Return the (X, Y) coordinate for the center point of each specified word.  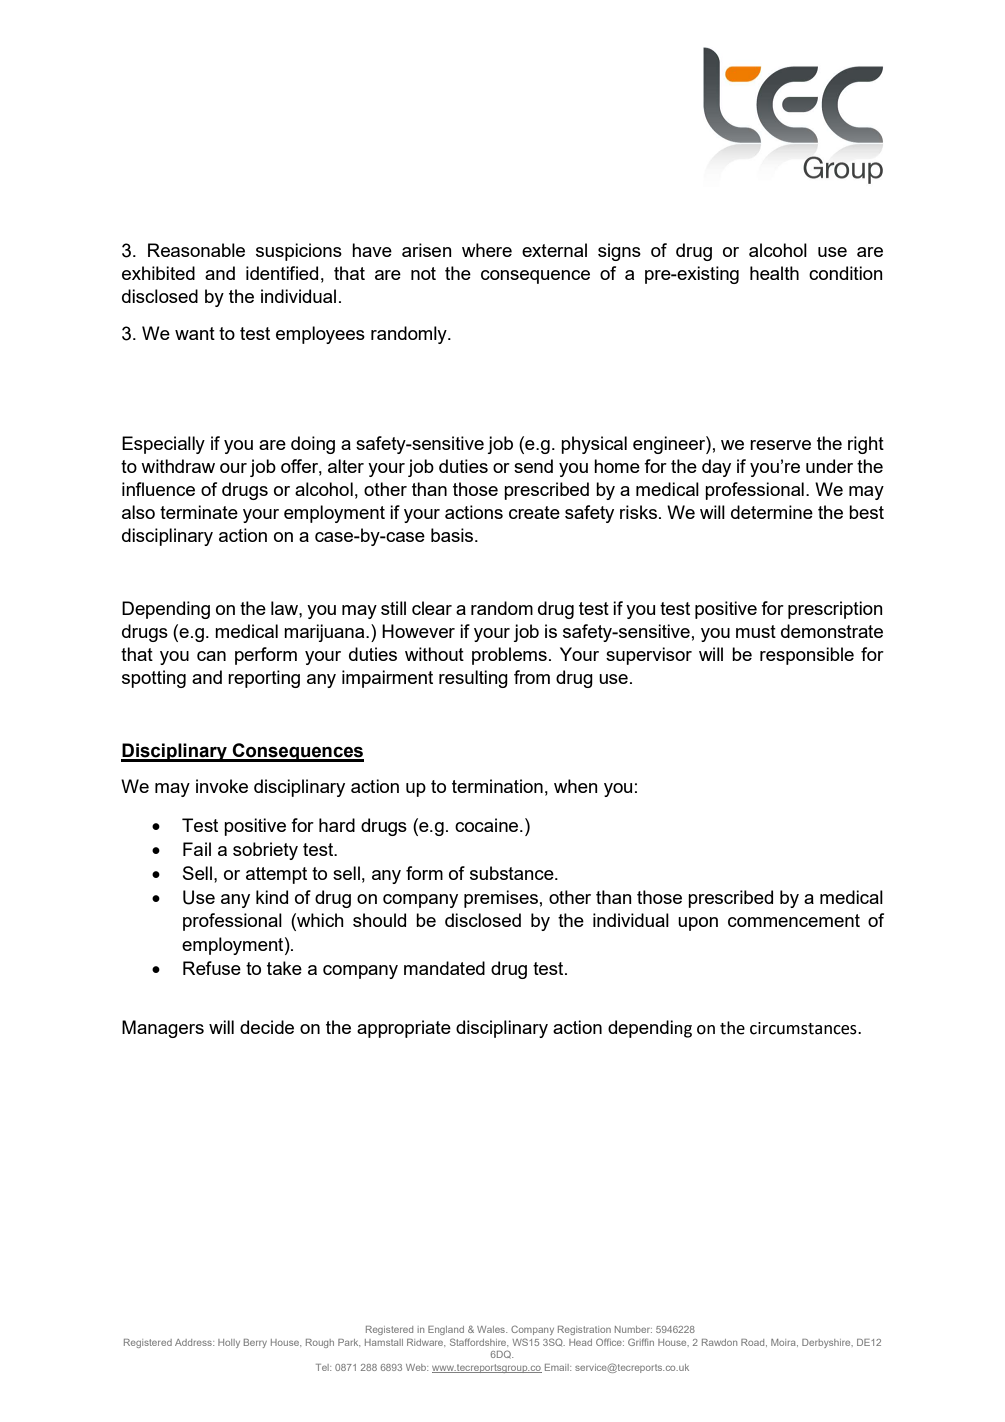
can (211, 656)
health (774, 273)
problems (509, 656)
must (756, 631)
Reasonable (196, 250)
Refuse (212, 968)
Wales (492, 1329)
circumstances (804, 1028)
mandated (444, 968)
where (487, 250)
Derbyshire (827, 1343)
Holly (229, 1343)
